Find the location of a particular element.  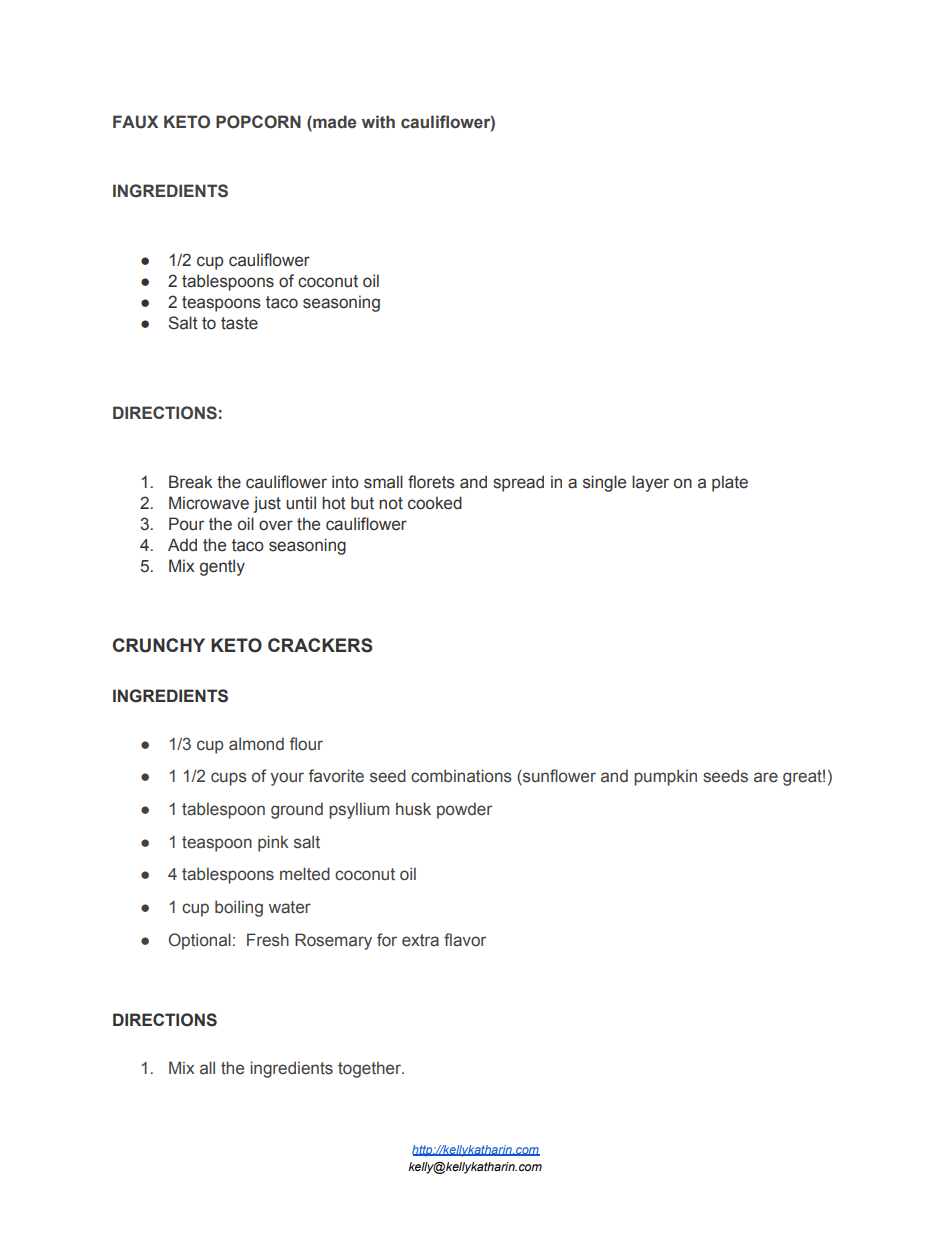

POPCORN is located at coordinates (258, 122).
